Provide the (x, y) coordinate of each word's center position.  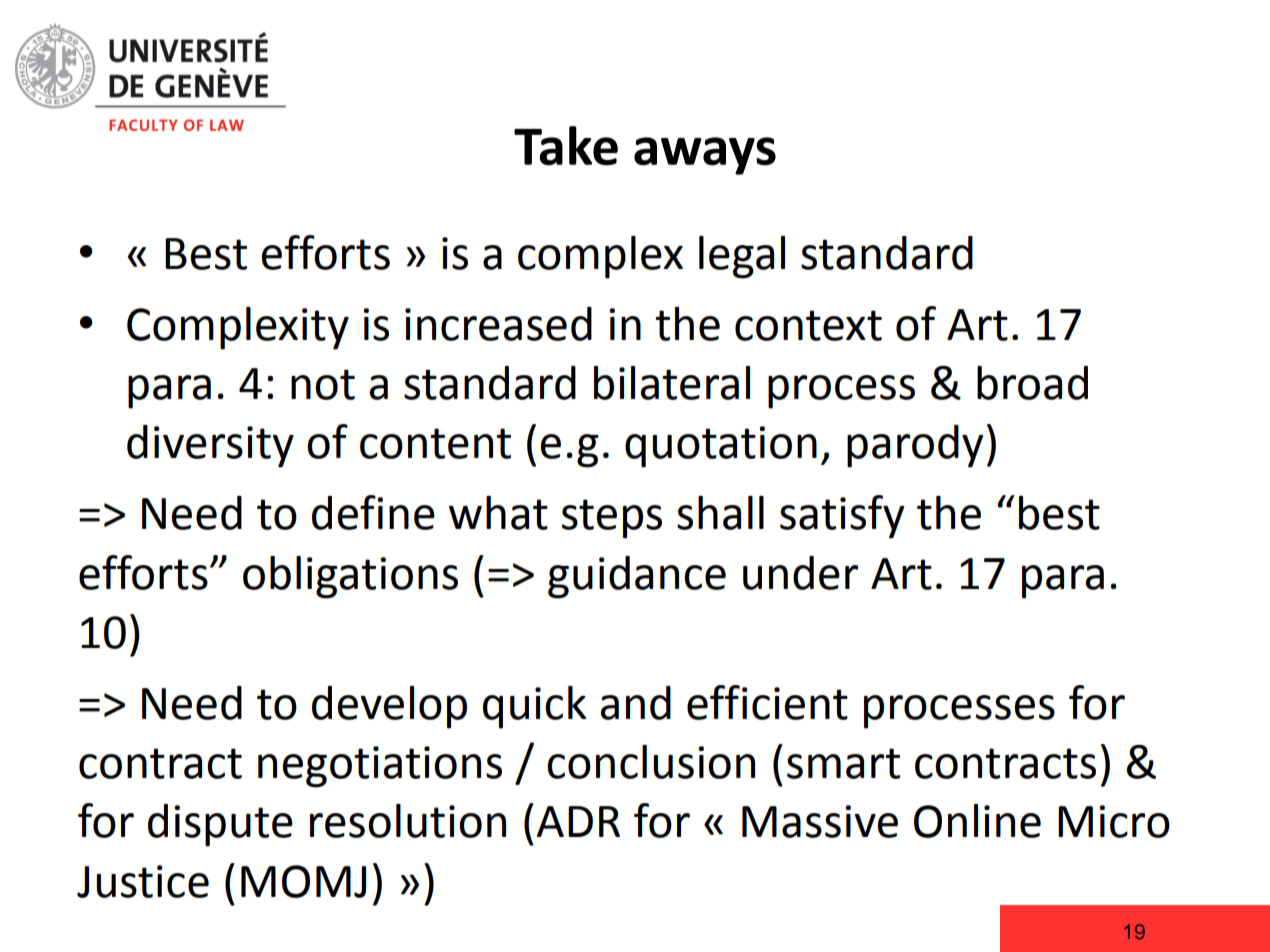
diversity (210, 446)
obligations (350, 577)
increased (498, 324)
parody (915, 446)
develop (389, 707)
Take (566, 146)
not (323, 384)
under (800, 573)
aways (705, 156)
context (808, 325)
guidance (637, 577)
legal (742, 257)
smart (843, 763)
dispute (220, 825)
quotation (721, 447)
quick (534, 707)
